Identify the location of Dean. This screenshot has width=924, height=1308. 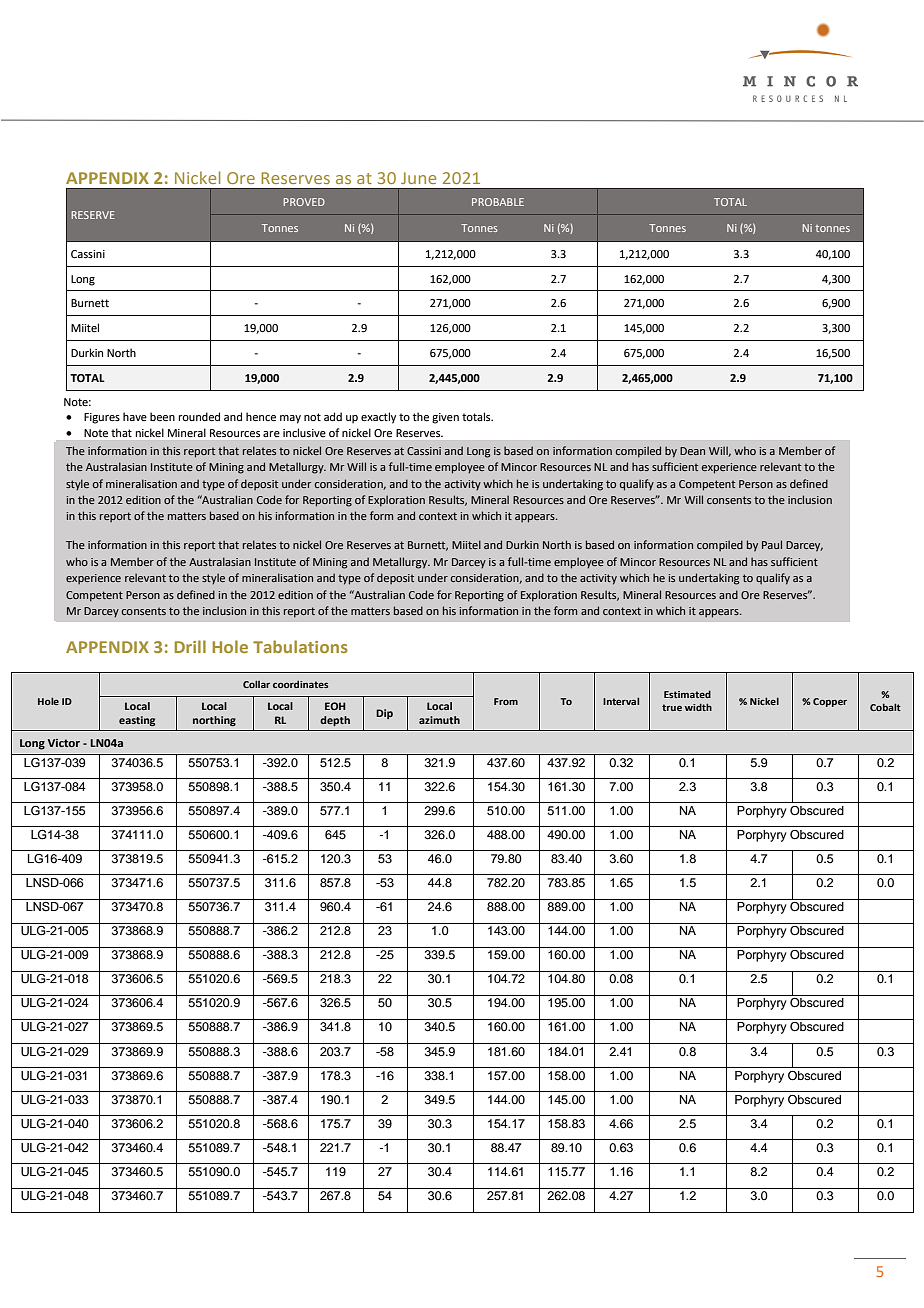
(692, 451).
